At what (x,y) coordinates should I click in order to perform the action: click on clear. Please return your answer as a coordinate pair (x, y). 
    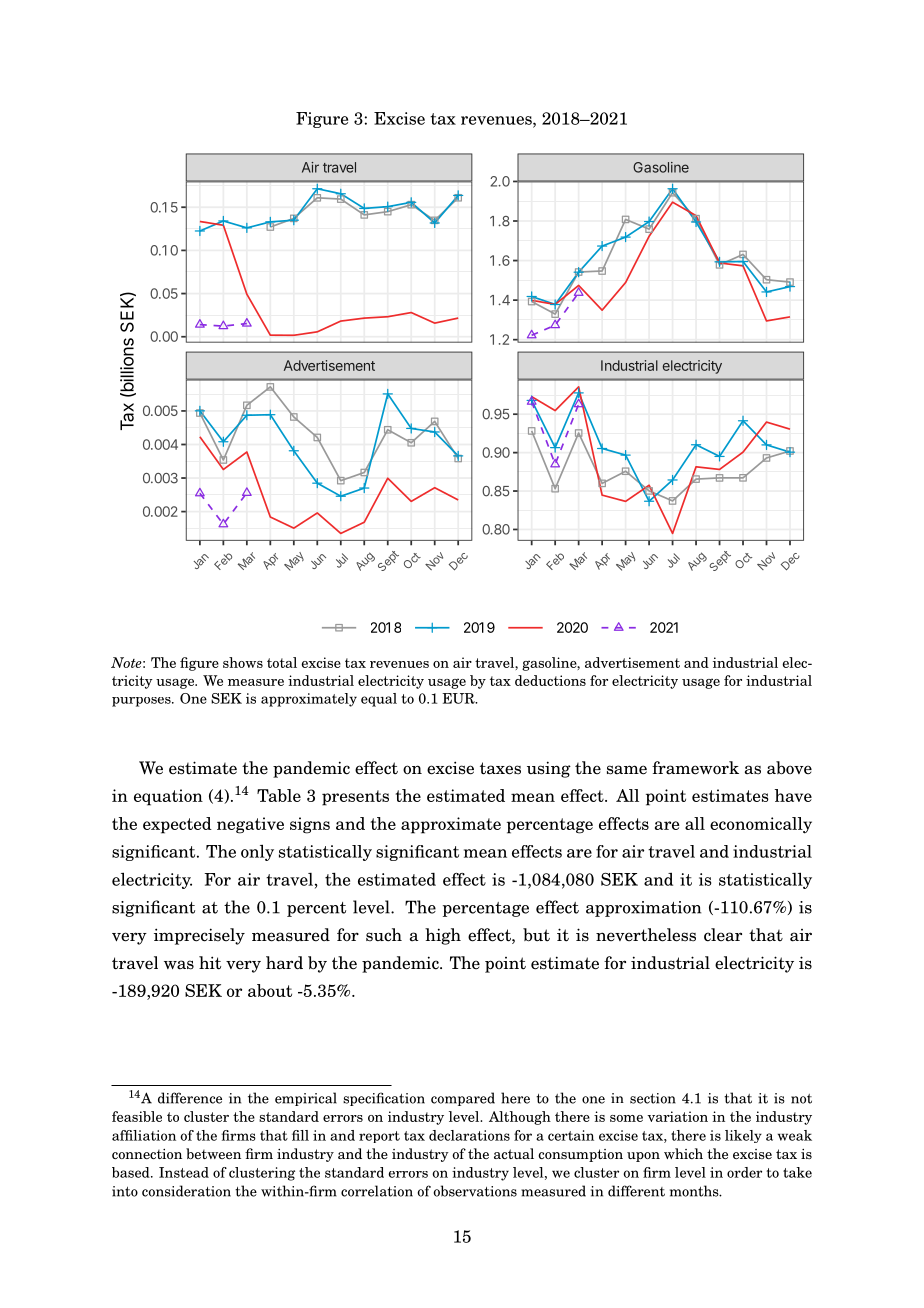
    Looking at the image, I should click on (723, 935).
